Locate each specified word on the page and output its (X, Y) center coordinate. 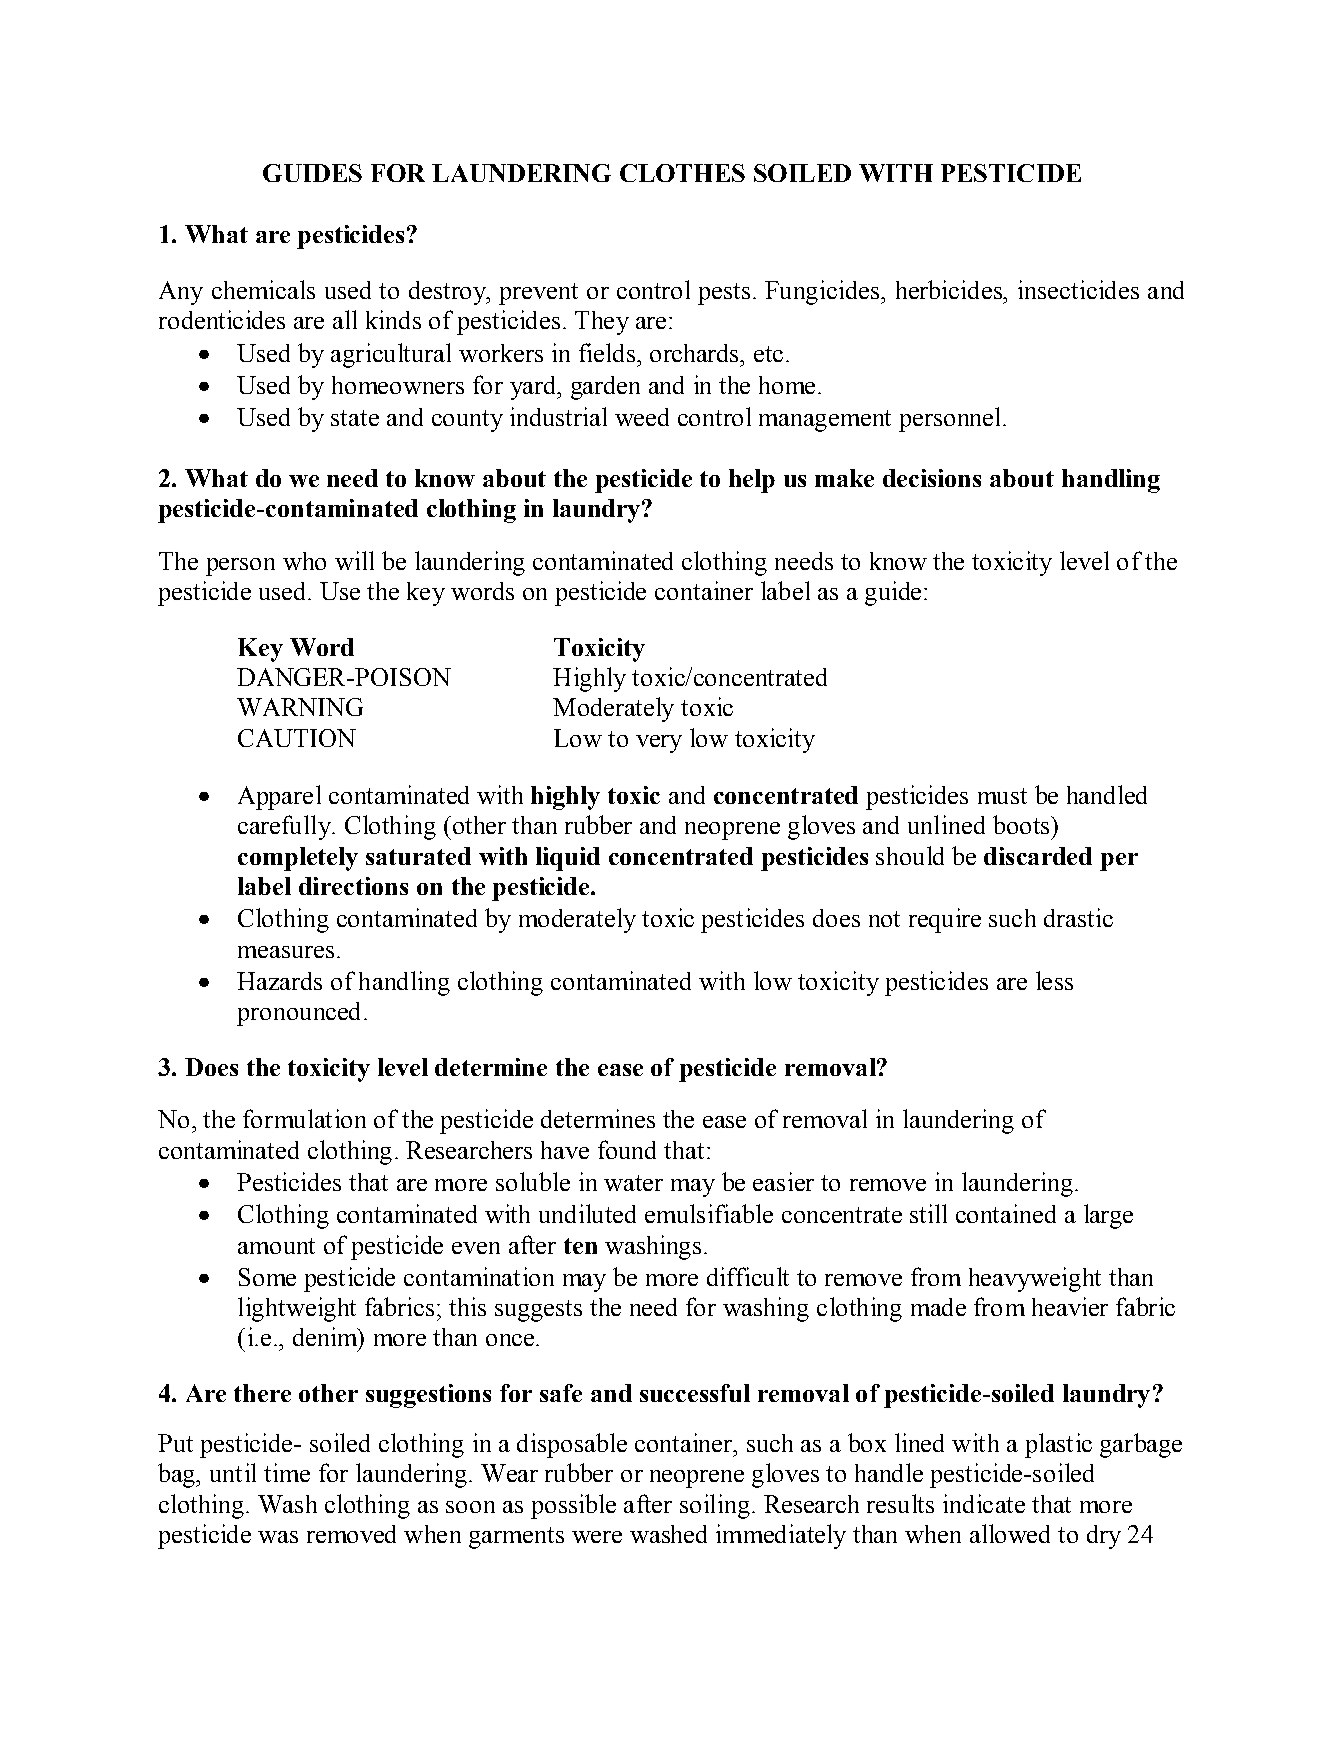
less (1054, 980)
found (627, 1149)
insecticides (1078, 289)
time (287, 1472)
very (659, 744)
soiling (715, 1506)
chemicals (263, 289)
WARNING (300, 707)
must (1002, 796)
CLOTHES (682, 173)
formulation (304, 1118)
